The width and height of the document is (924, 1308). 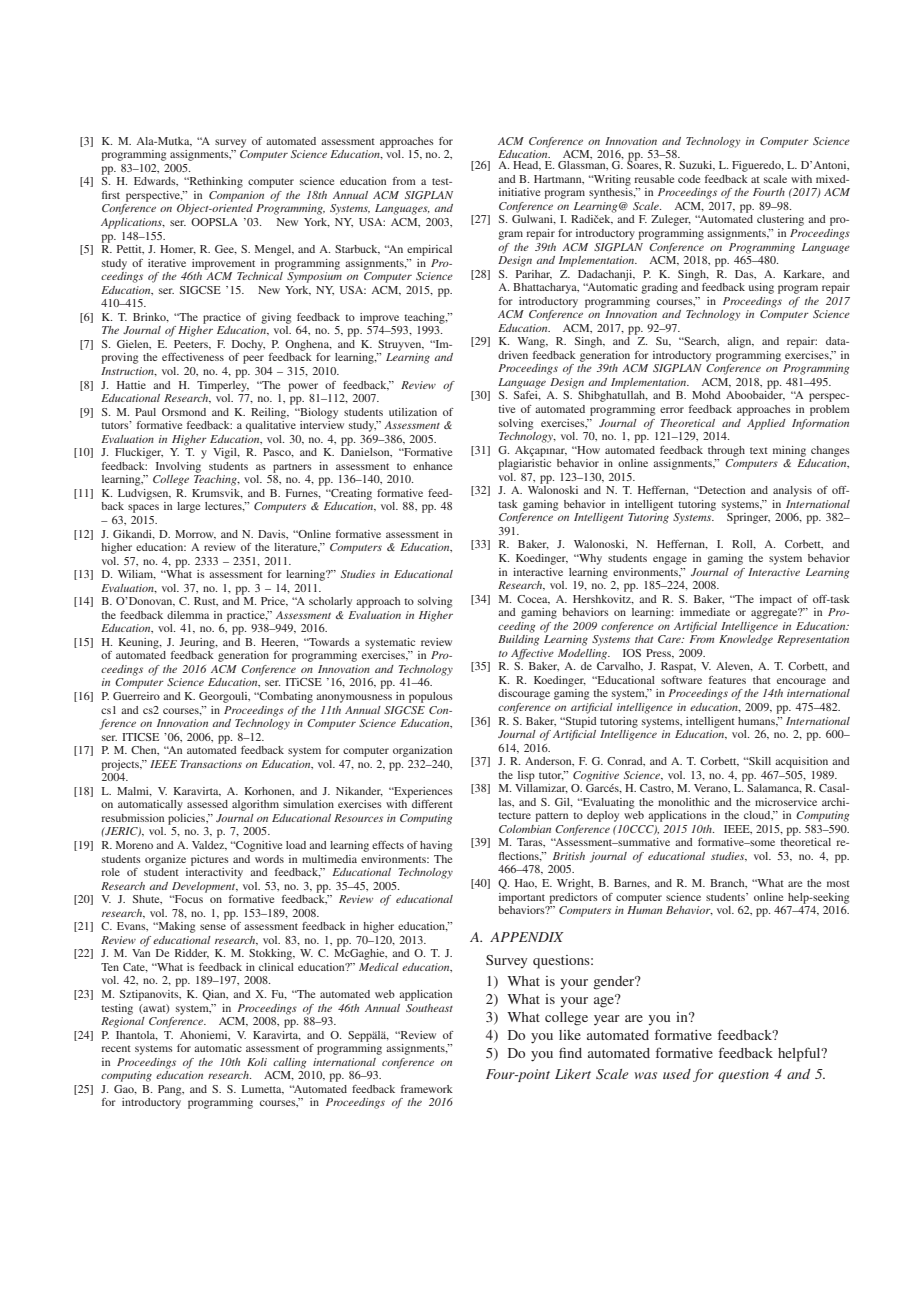 I want to click on used, so click(x=677, y=1074).
